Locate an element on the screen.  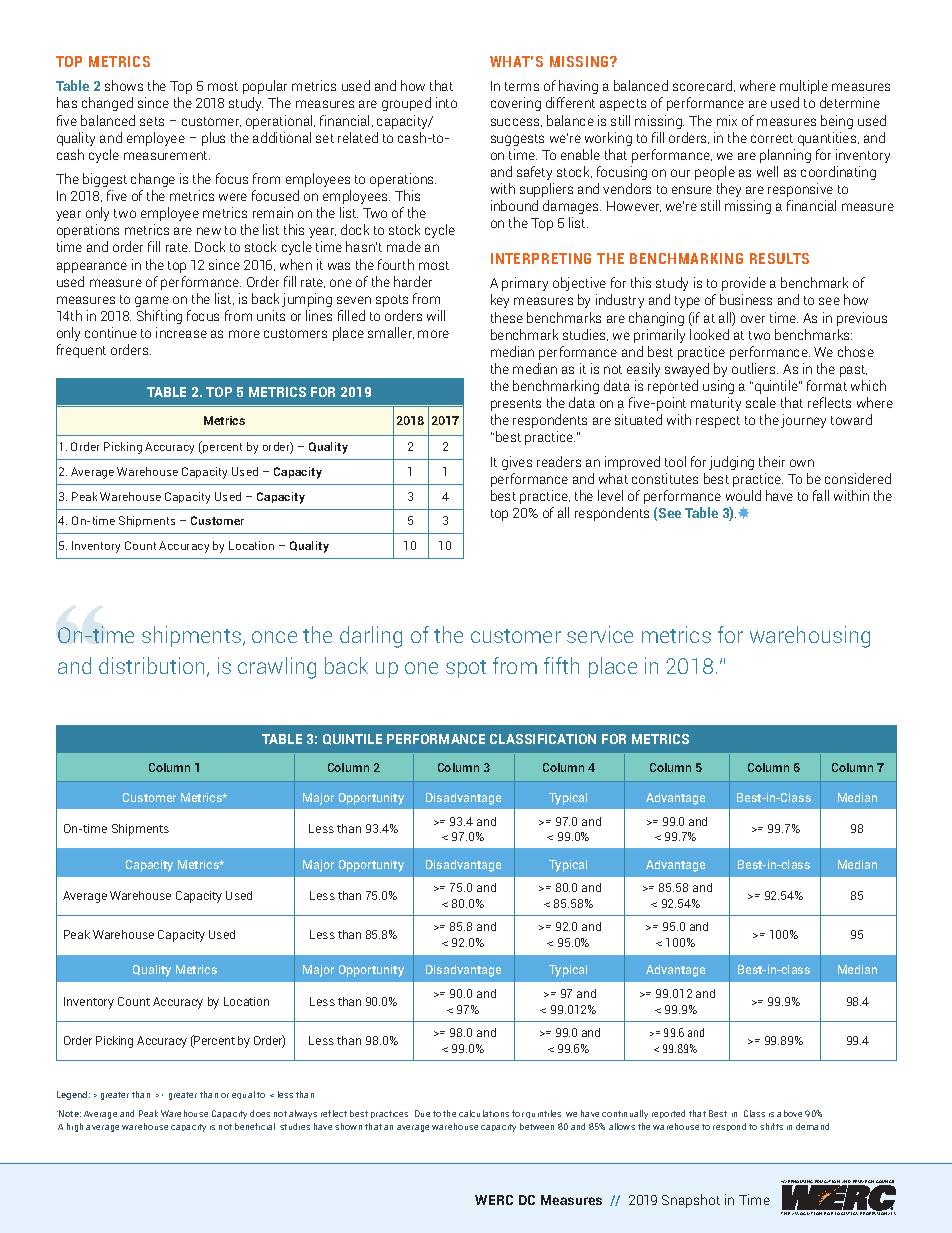
distribution is located at coordinates (153, 667).
